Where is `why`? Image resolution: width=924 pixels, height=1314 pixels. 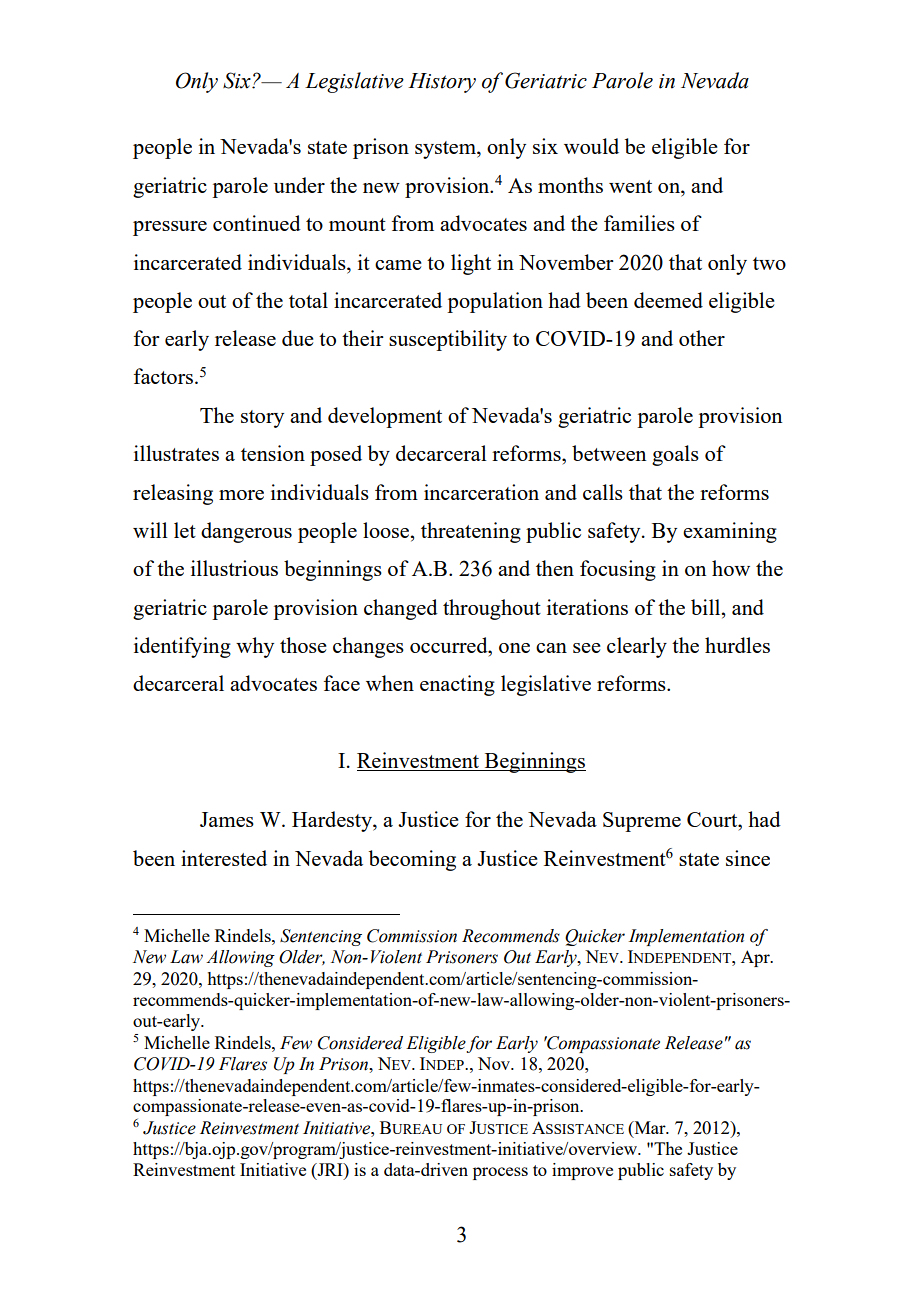
why is located at coordinates (255, 647).
